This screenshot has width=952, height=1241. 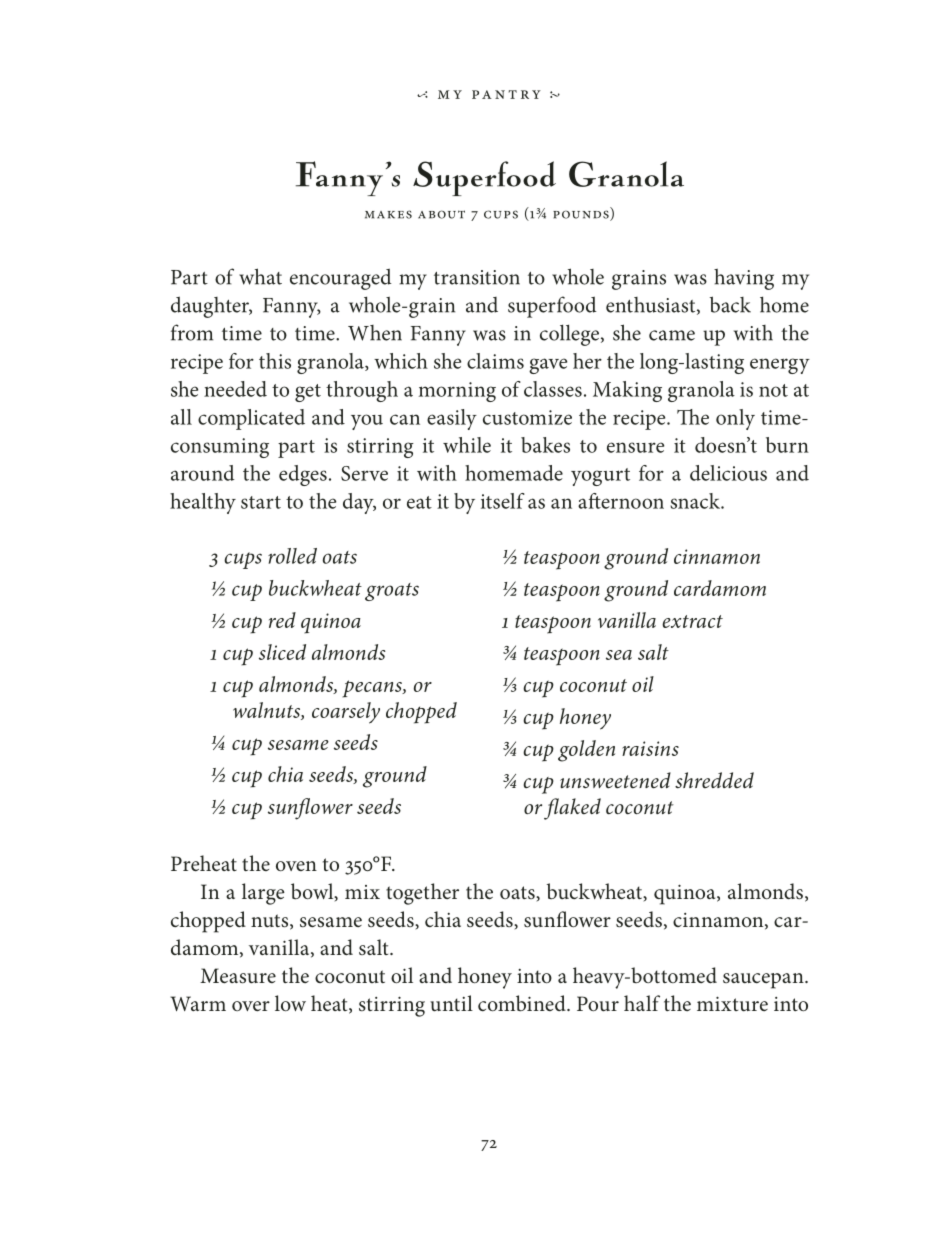 What do you see at coordinates (714, 780) in the screenshot?
I see `shredded` at bounding box center [714, 780].
